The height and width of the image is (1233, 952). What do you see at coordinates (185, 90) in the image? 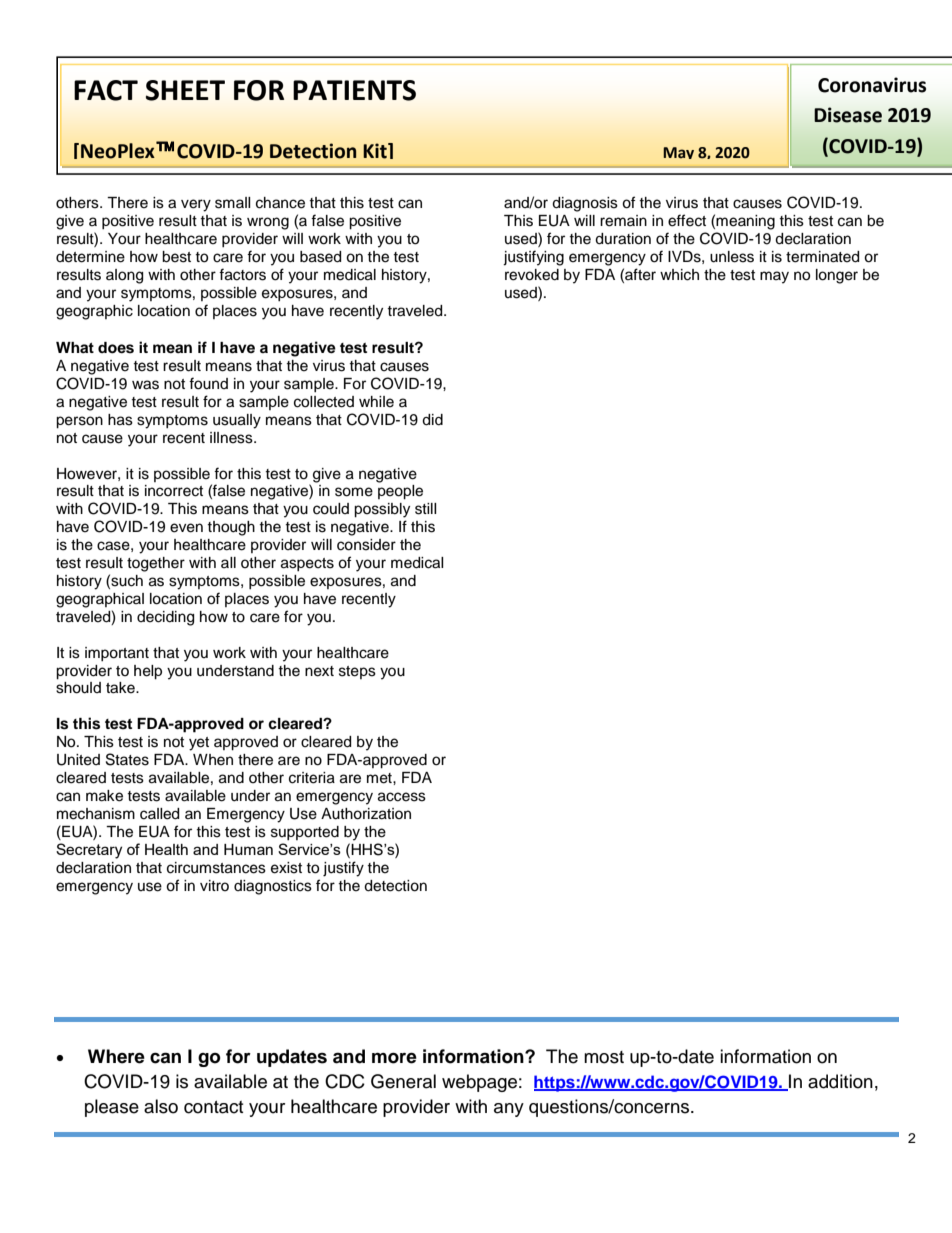
I see `SHEET` at bounding box center [185, 90].
